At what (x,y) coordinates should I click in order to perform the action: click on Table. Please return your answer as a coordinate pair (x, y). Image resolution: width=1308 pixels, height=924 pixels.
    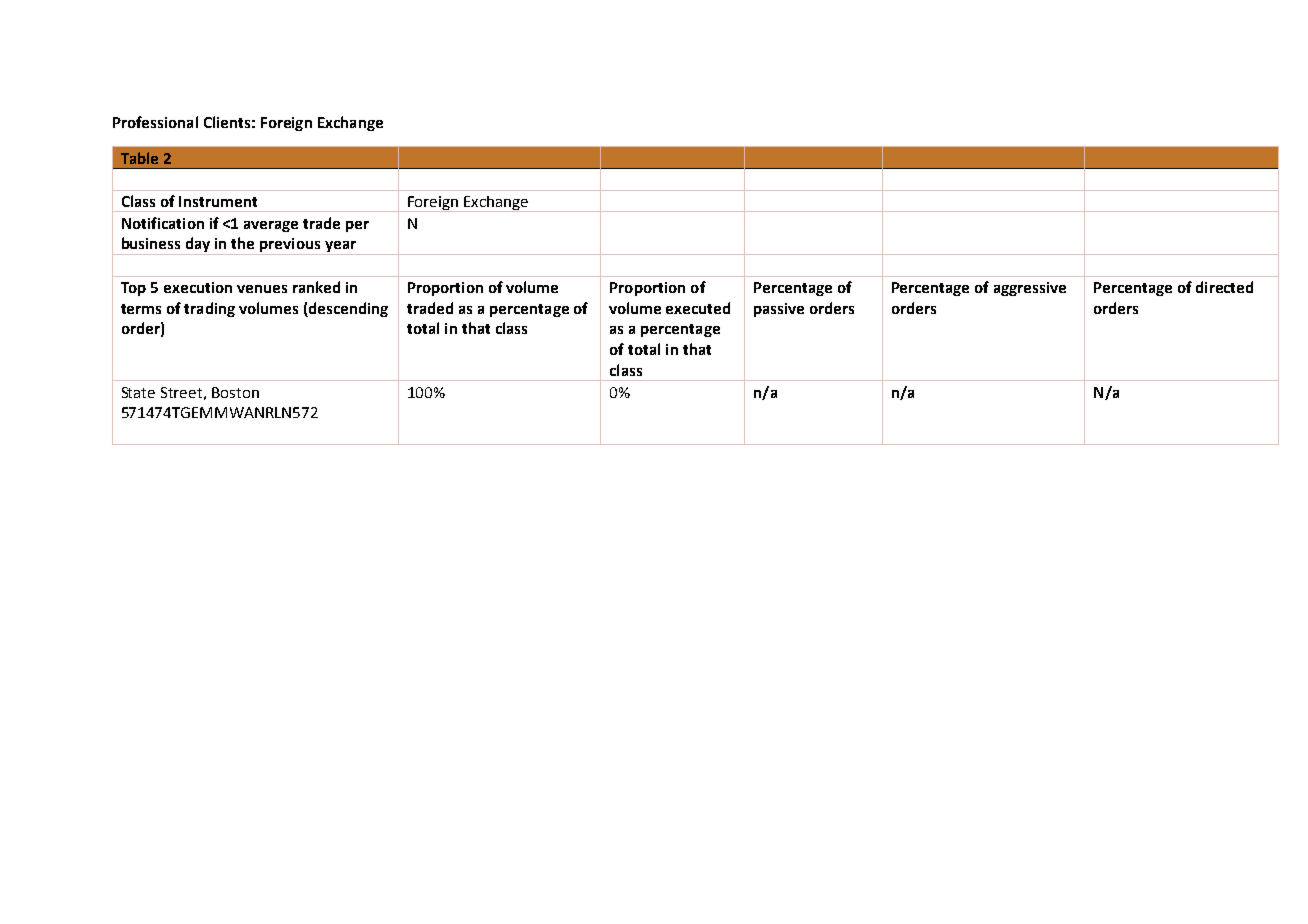
    Looking at the image, I should click on (139, 158).
